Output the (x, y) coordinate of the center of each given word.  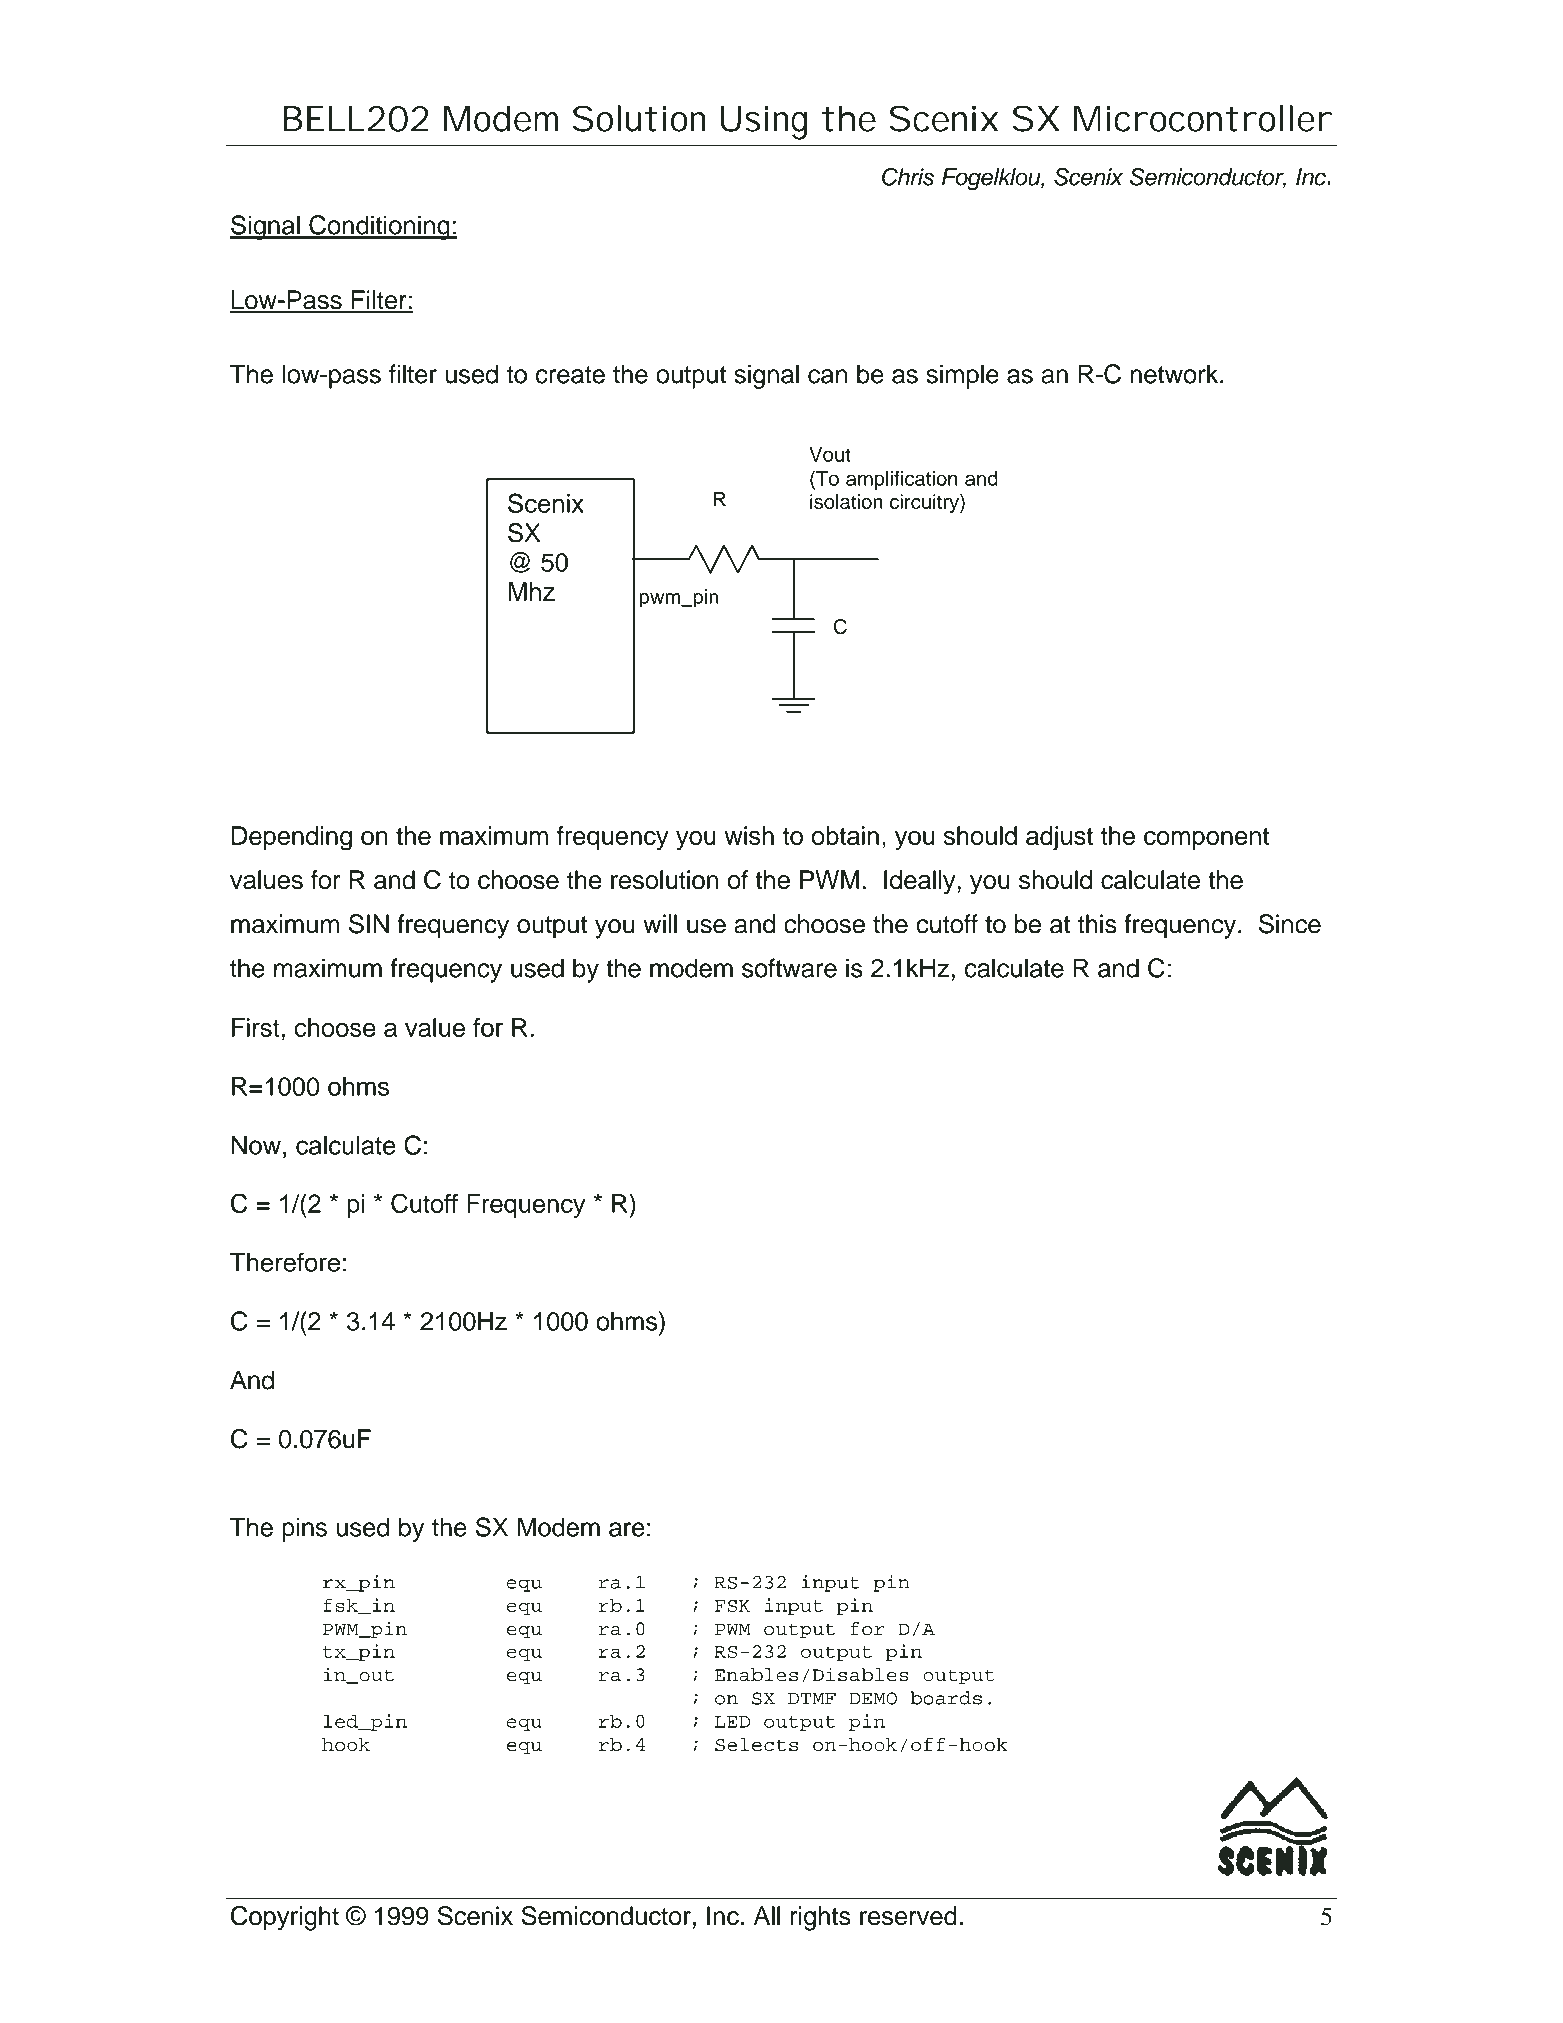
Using (764, 122)
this (1097, 924)
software (789, 968)
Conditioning (379, 227)
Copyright (285, 1918)
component (1206, 839)
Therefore (285, 1262)
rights (821, 1918)
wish (749, 835)
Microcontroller (1203, 118)
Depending (292, 838)
